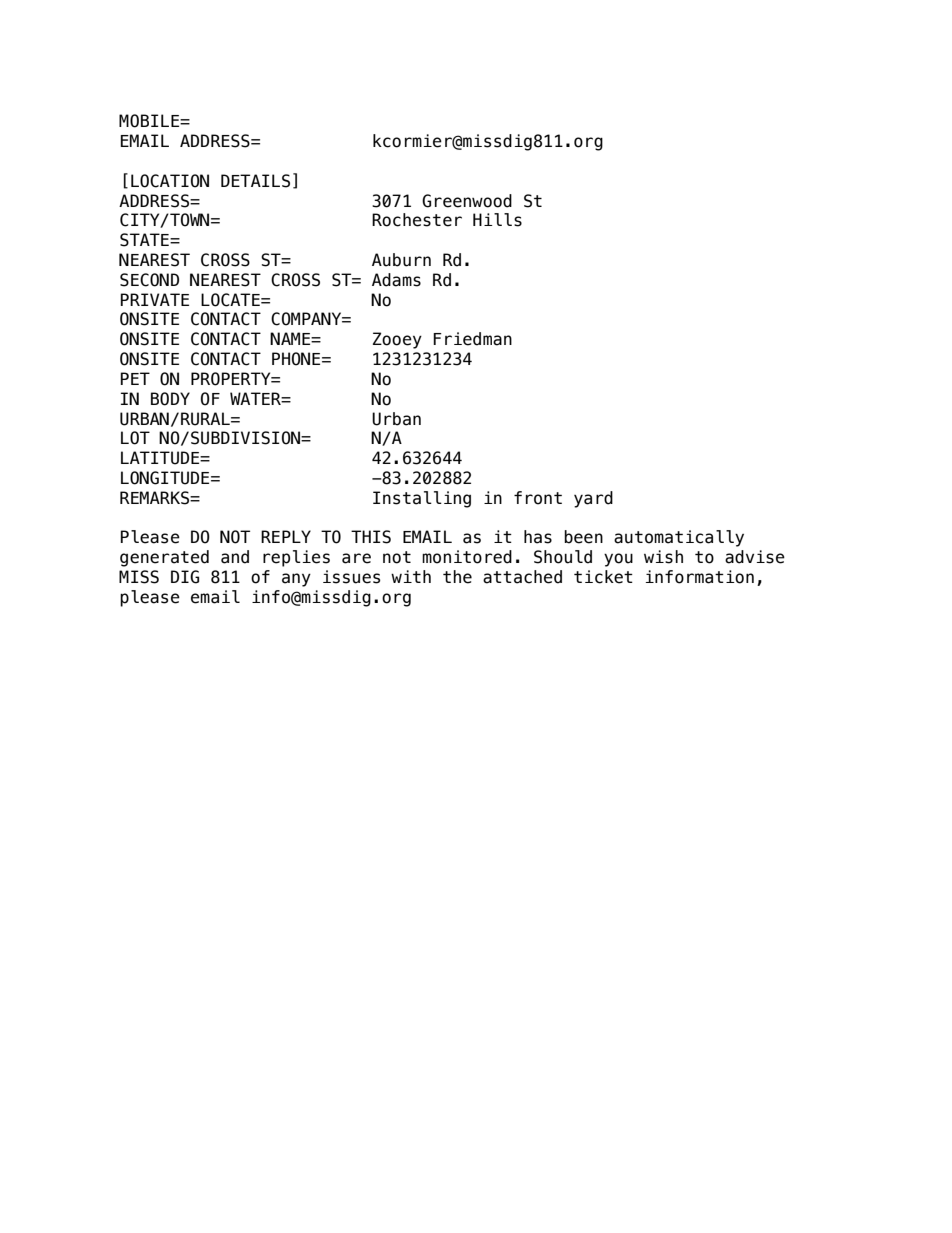 Image resolution: width=952 pixels, height=1233 pixels. What do you see at coordinates (149, 280) in the screenshot?
I see `SECOND` at bounding box center [149, 280].
